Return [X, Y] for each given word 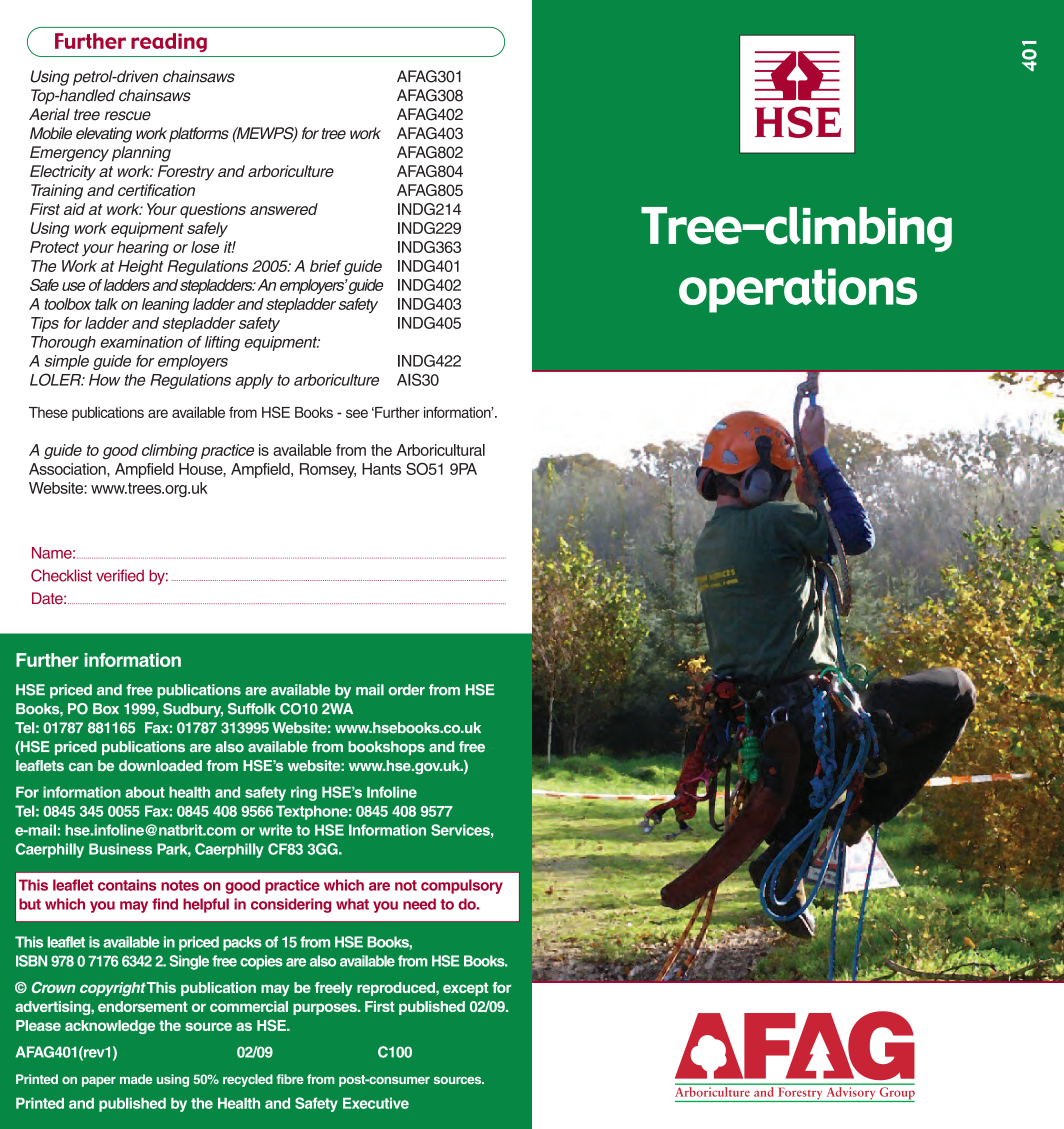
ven [146, 77]
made [136, 1079]
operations [798, 290]
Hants [381, 469]
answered [284, 209]
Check [52, 575]
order [406, 690]
